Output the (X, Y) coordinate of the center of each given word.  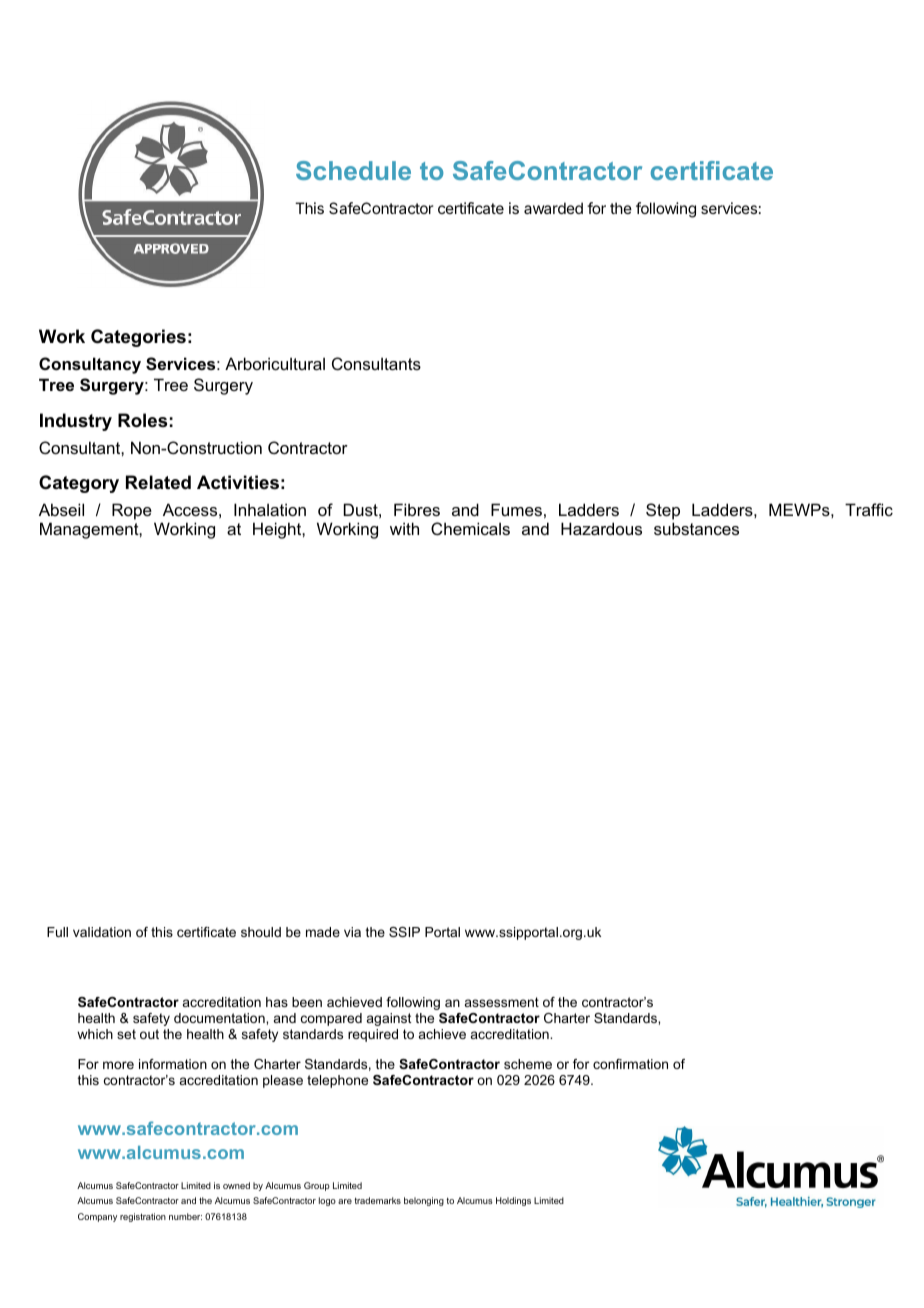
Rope (132, 511)
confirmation (630, 1064)
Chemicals (470, 528)
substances (696, 528)
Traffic (869, 509)
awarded (553, 208)
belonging (424, 1201)
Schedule (353, 170)
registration (143, 1217)
